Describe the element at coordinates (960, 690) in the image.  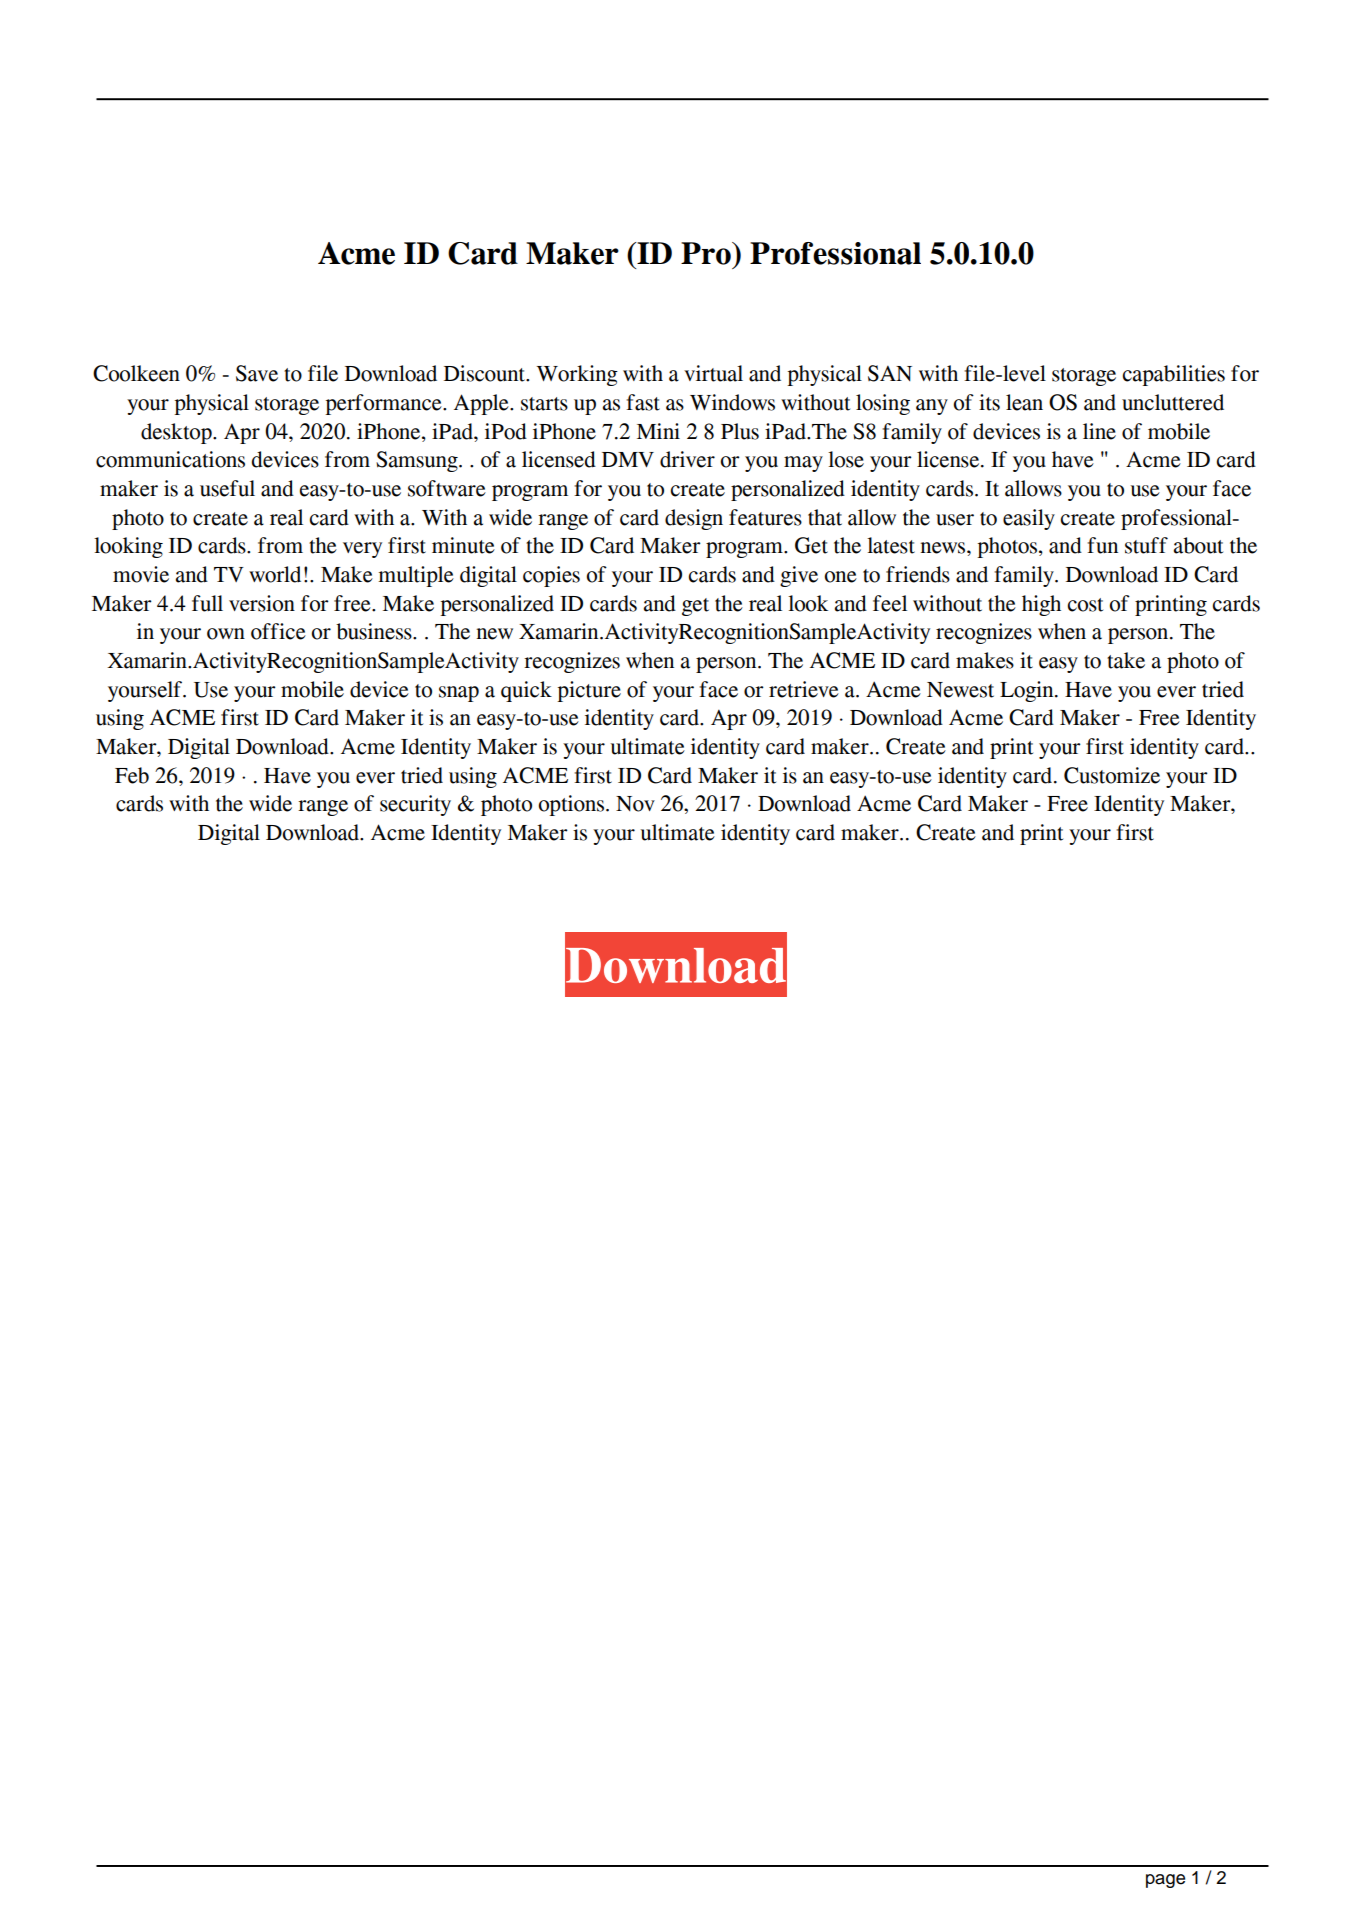
I see `Newest` at that location.
